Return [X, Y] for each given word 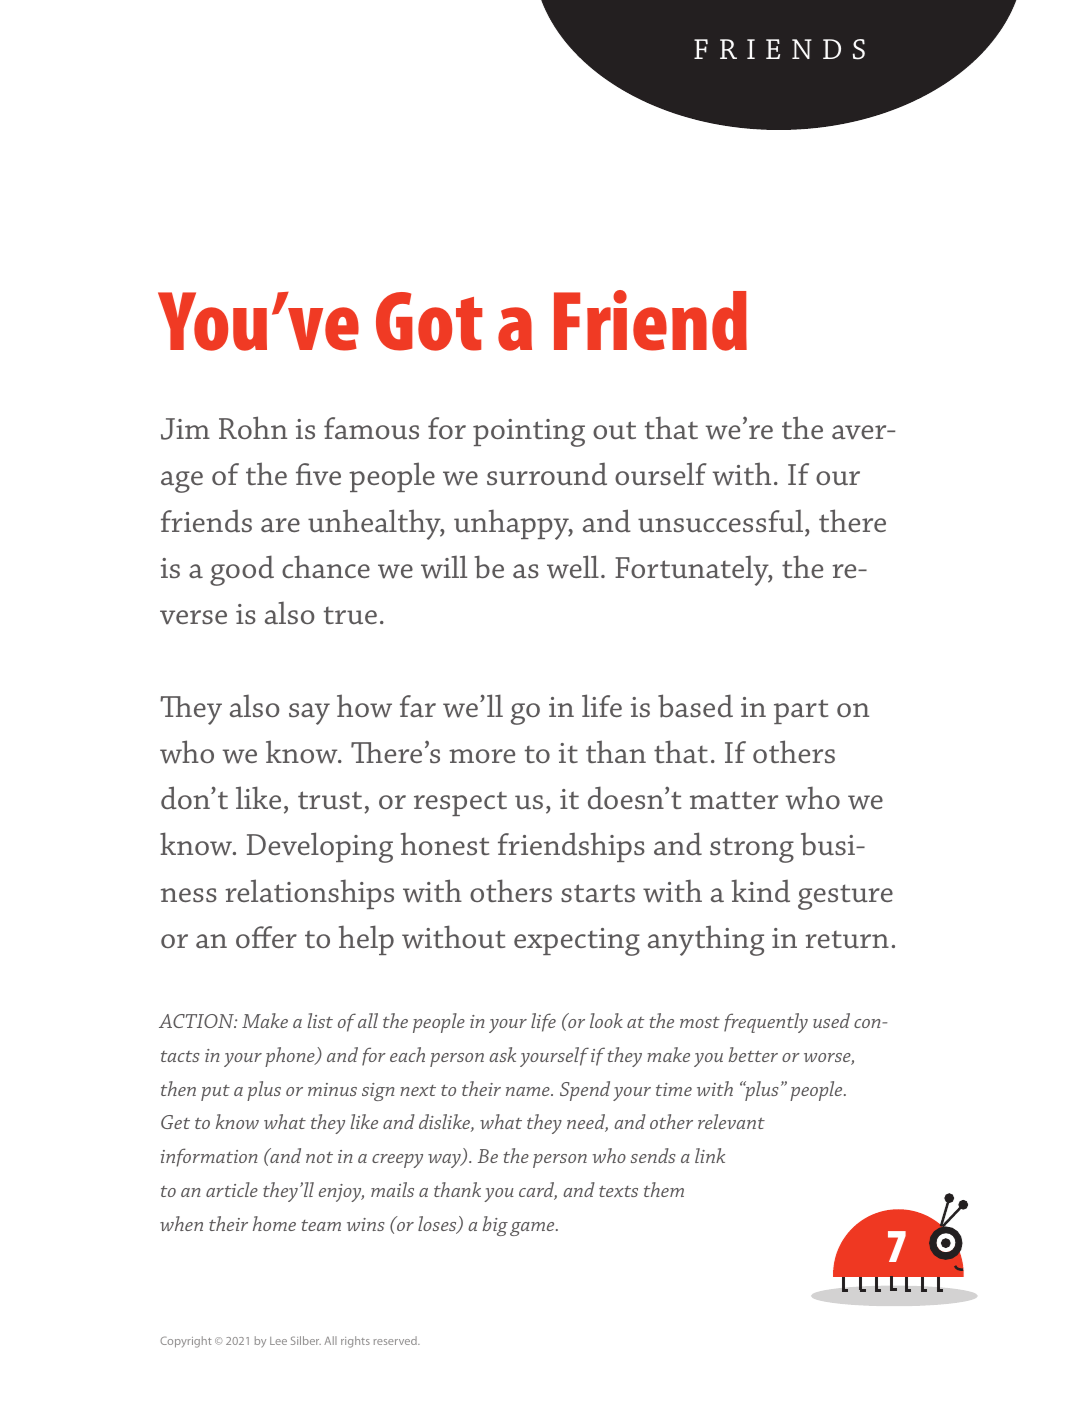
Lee [278, 1341]
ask [502, 1054]
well [573, 567]
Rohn [253, 427]
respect [460, 803]
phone [291, 1057]
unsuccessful [722, 520]
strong [752, 850]
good [242, 570]
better [753, 1054]
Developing [320, 847]
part [801, 711]
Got [429, 321]
